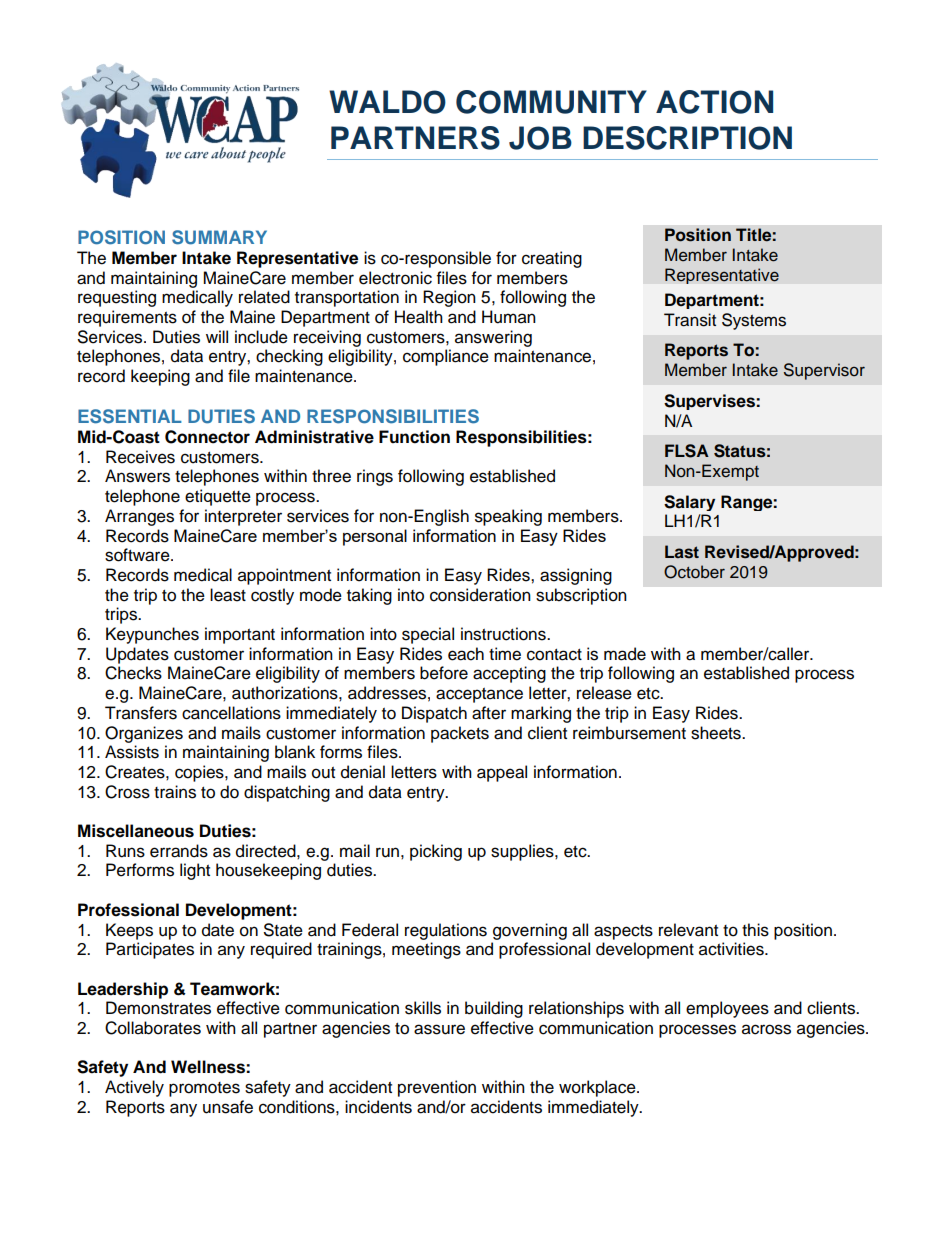  I want to click on October, so click(694, 572).
